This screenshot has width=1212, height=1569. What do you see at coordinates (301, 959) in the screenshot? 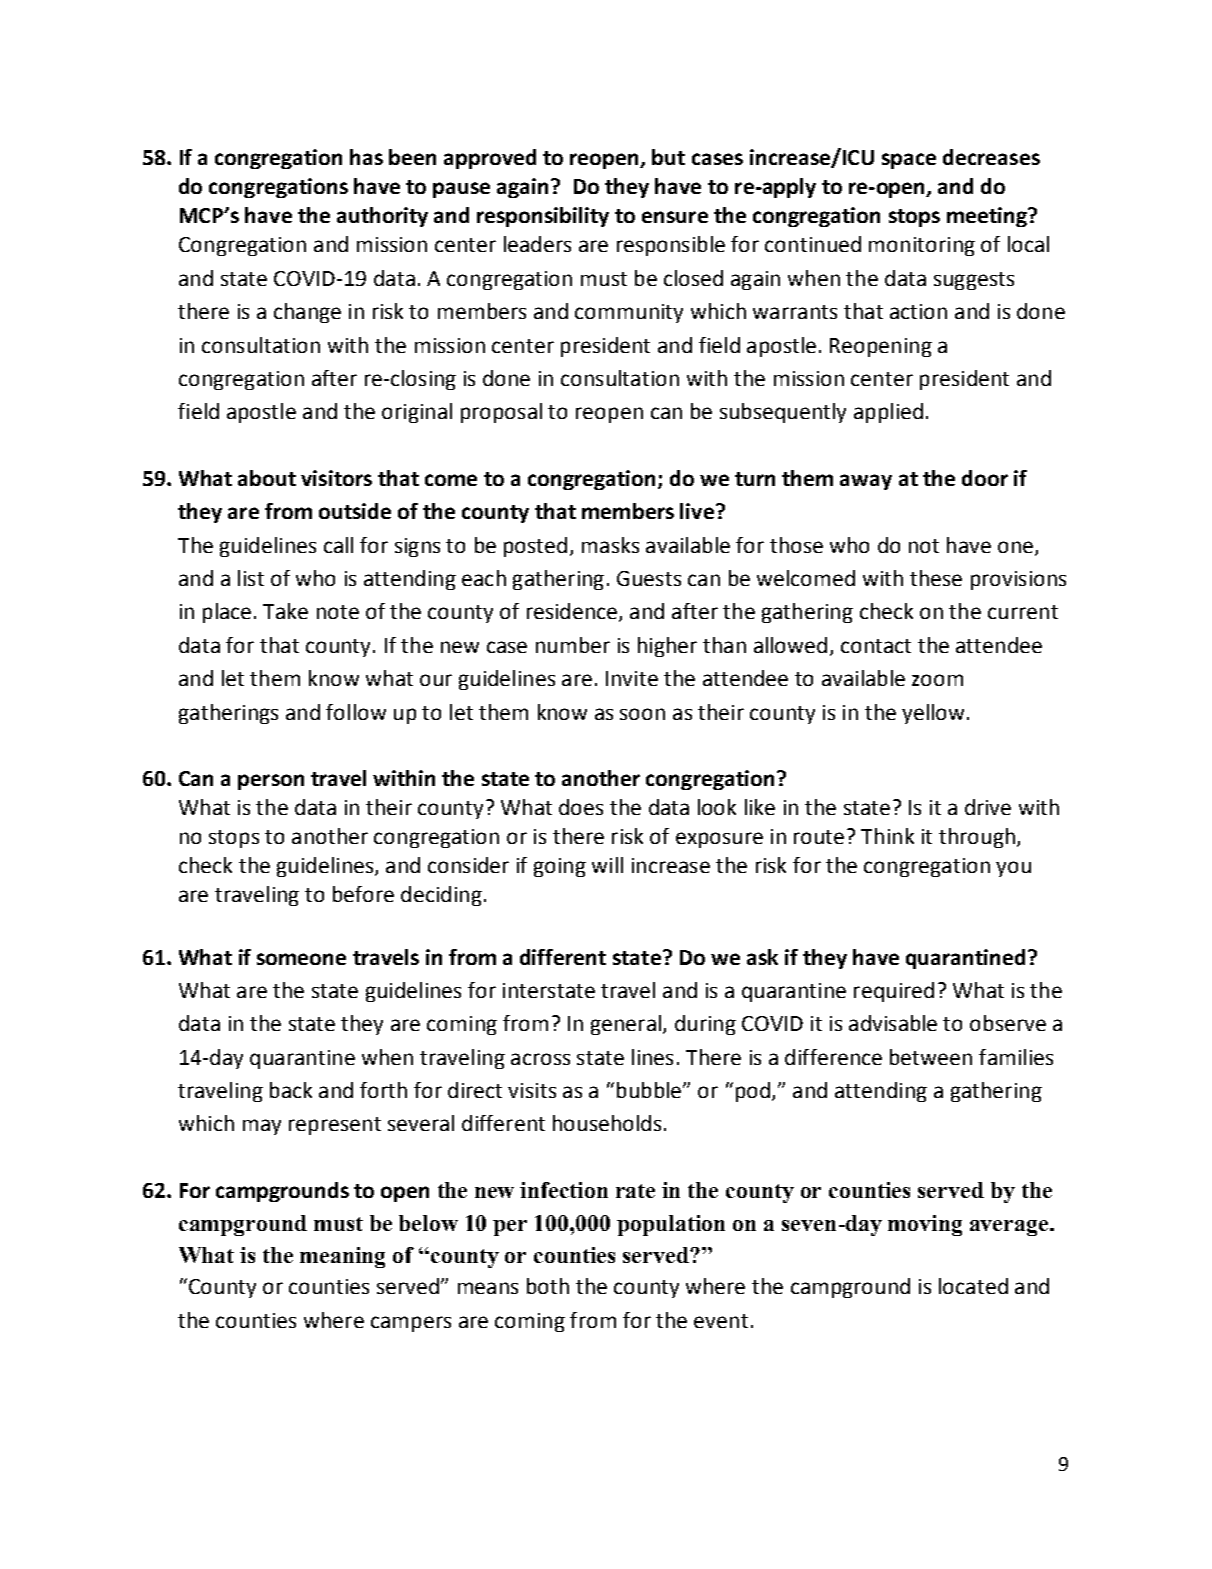
I see `someone` at bounding box center [301, 959].
